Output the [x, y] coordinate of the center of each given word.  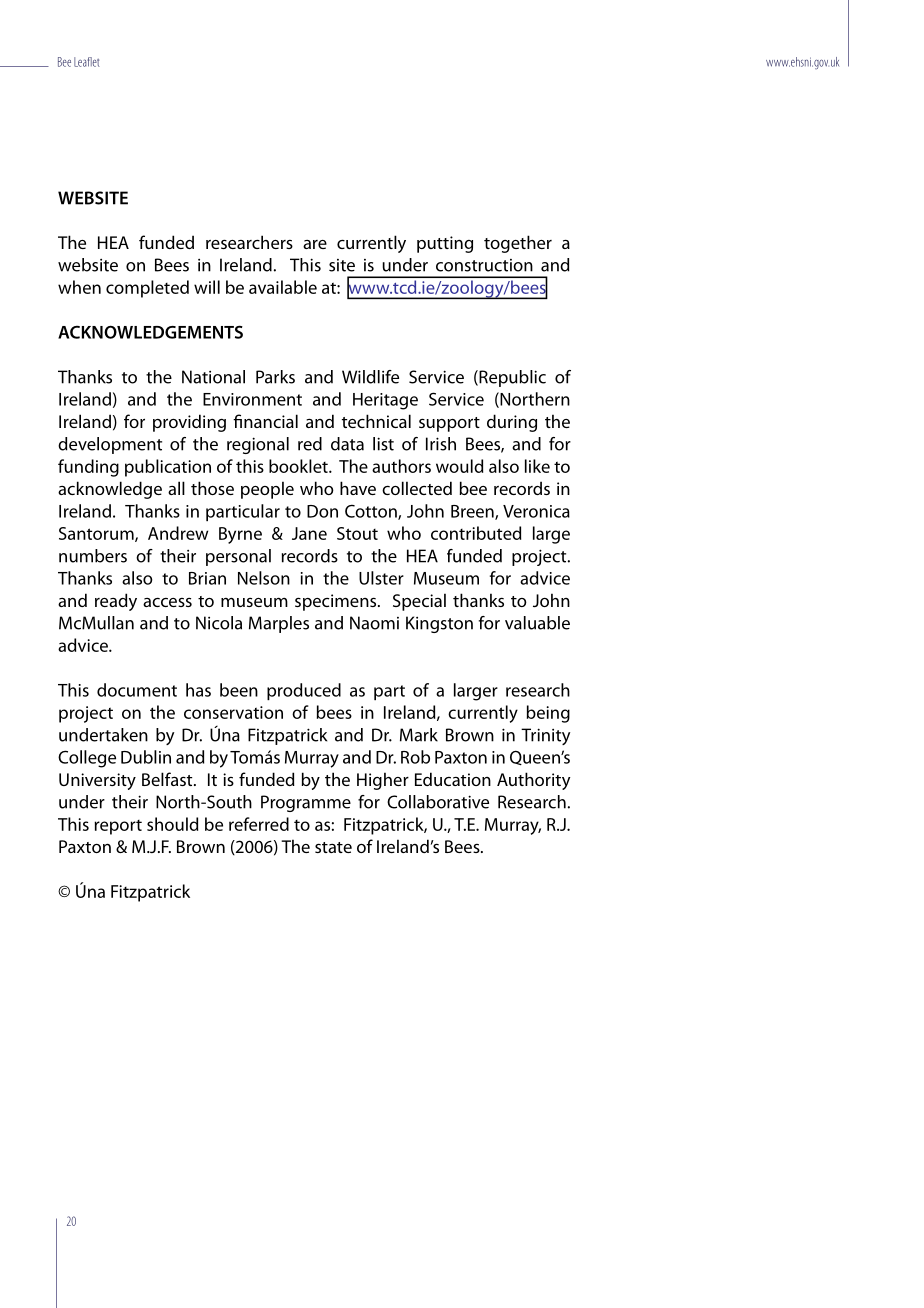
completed [147, 289]
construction [484, 265]
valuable [537, 623]
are [315, 244]
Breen [473, 512]
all [176, 488]
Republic [511, 378]
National [213, 377]
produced [304, 691]
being [548, 714]
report [118, 827]
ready [116, 602]
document [137, 690]
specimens [337, 602]
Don [322, 511]
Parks [275, 377]
